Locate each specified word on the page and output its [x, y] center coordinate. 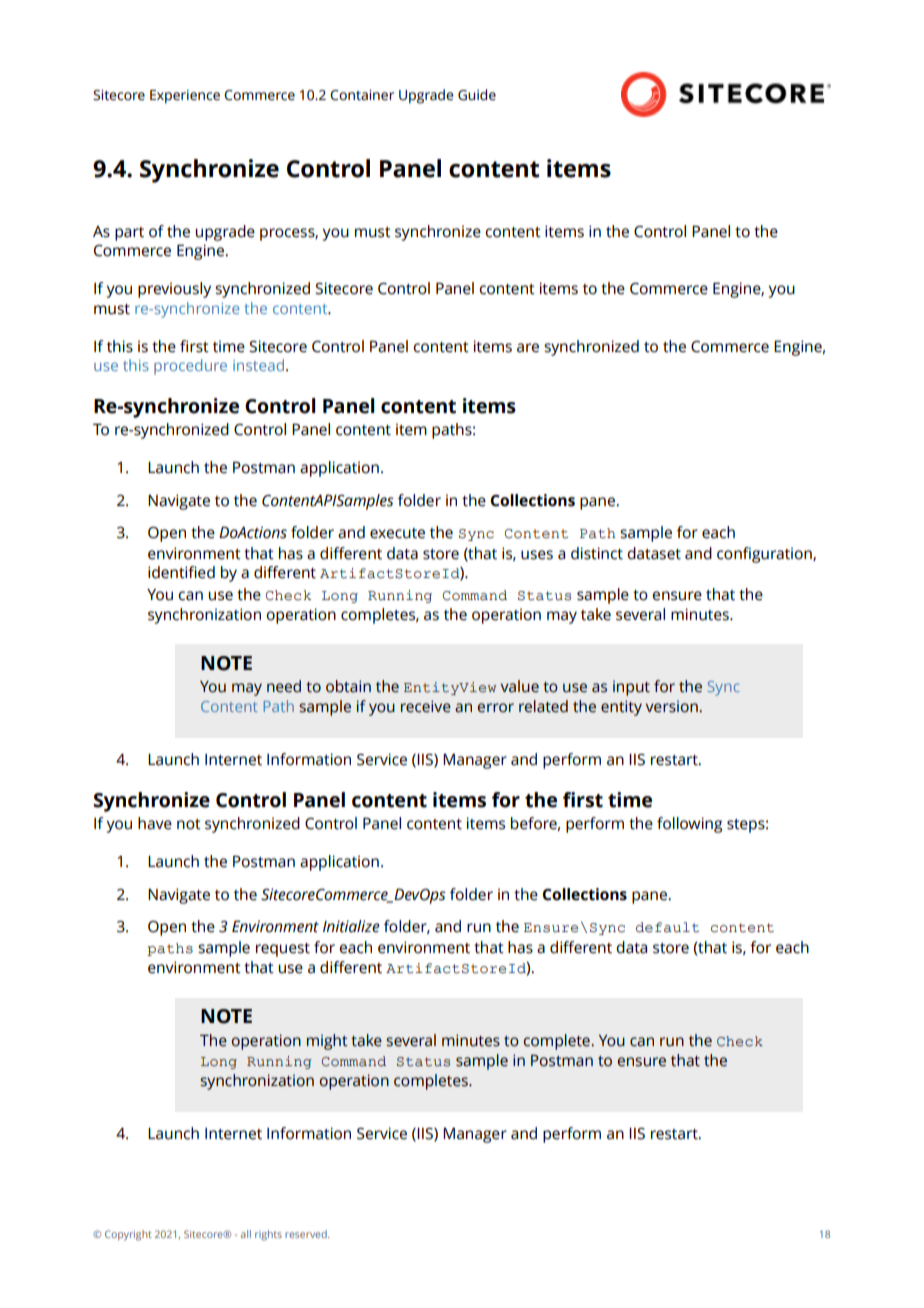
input [631, 688]
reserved [307, 1234]
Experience [185, 97]
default [667, 927]
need [284, 686]
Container [362, 95]
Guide [477, 95]
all [246, 1234]
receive [426, 706]
